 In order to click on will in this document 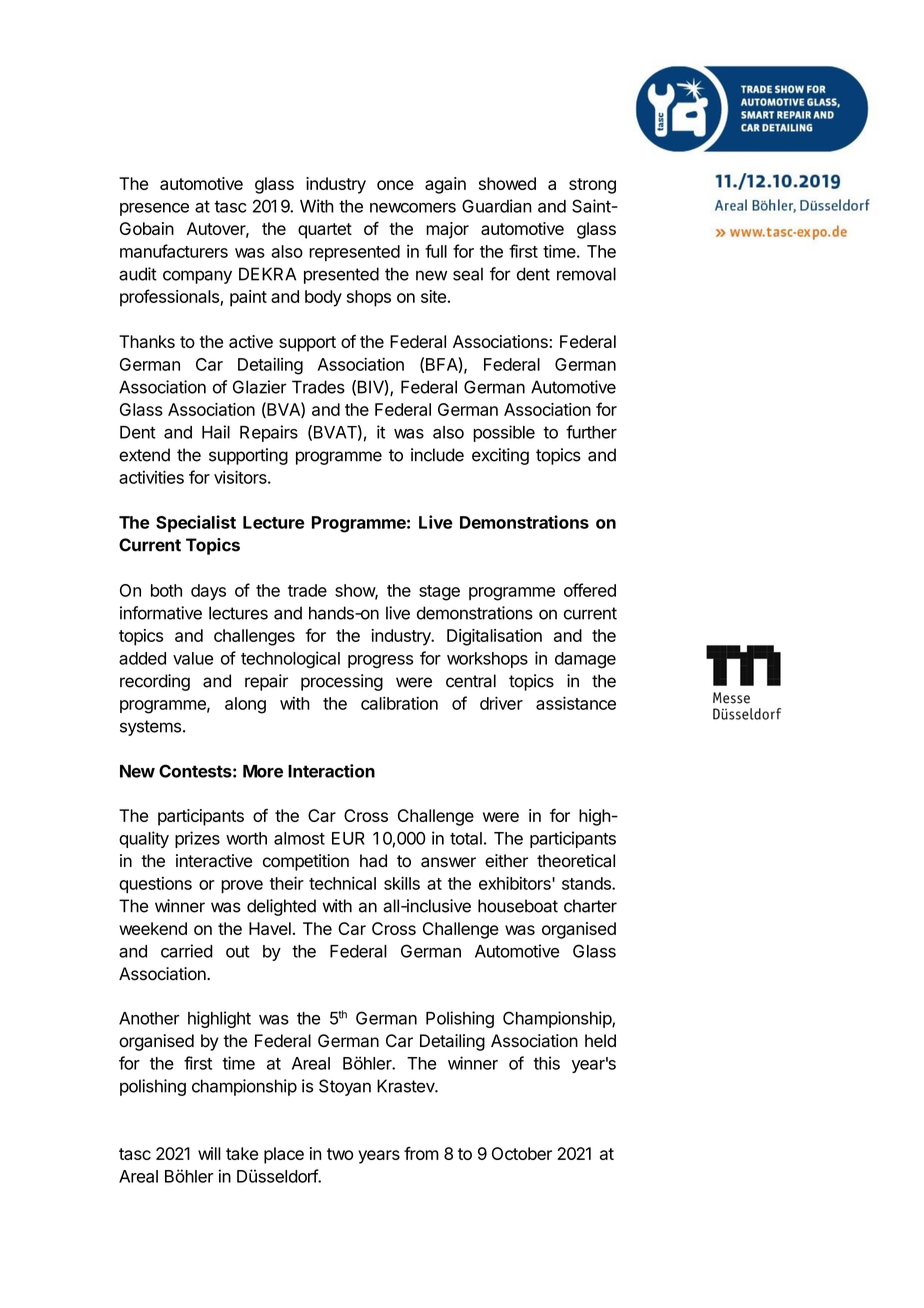, I will do `click(209, 1153)`.
